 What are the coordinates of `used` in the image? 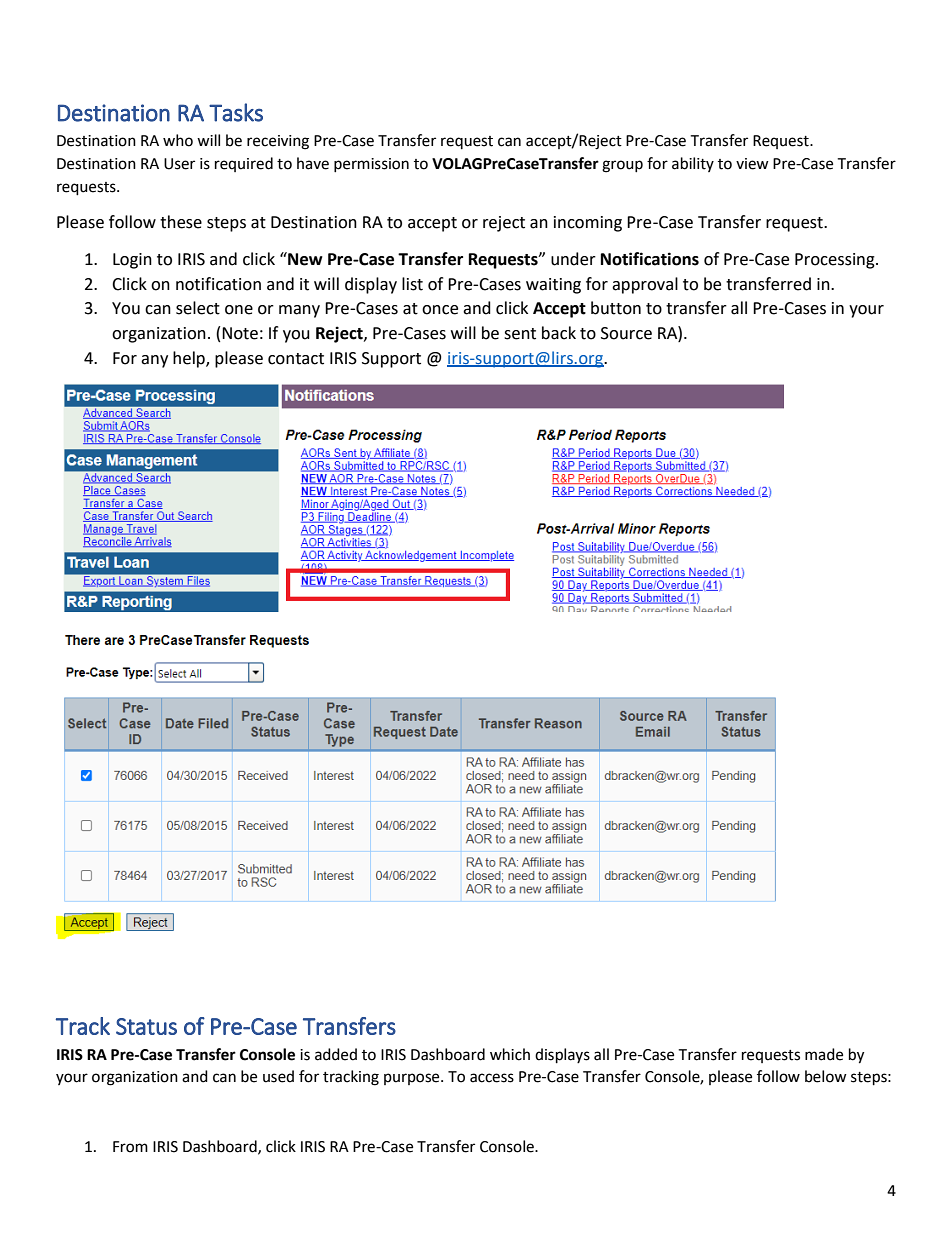 It's located at (278, 1076).
